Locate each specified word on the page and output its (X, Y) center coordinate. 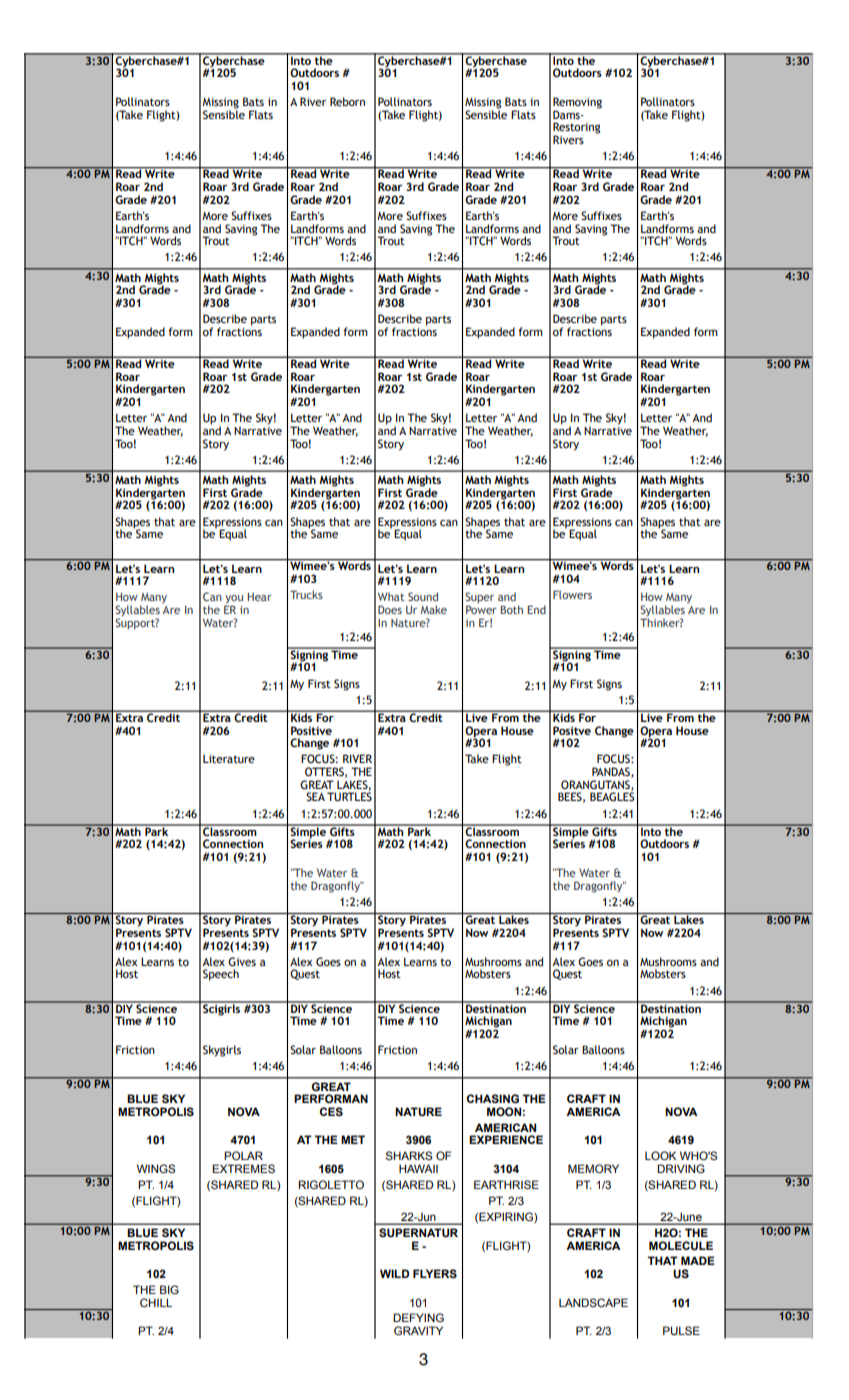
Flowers (572, 594)
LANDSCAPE (593, 1303)
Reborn (347, 101)
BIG (169, 1289)
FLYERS (435, 1274)
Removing (577, 104)
